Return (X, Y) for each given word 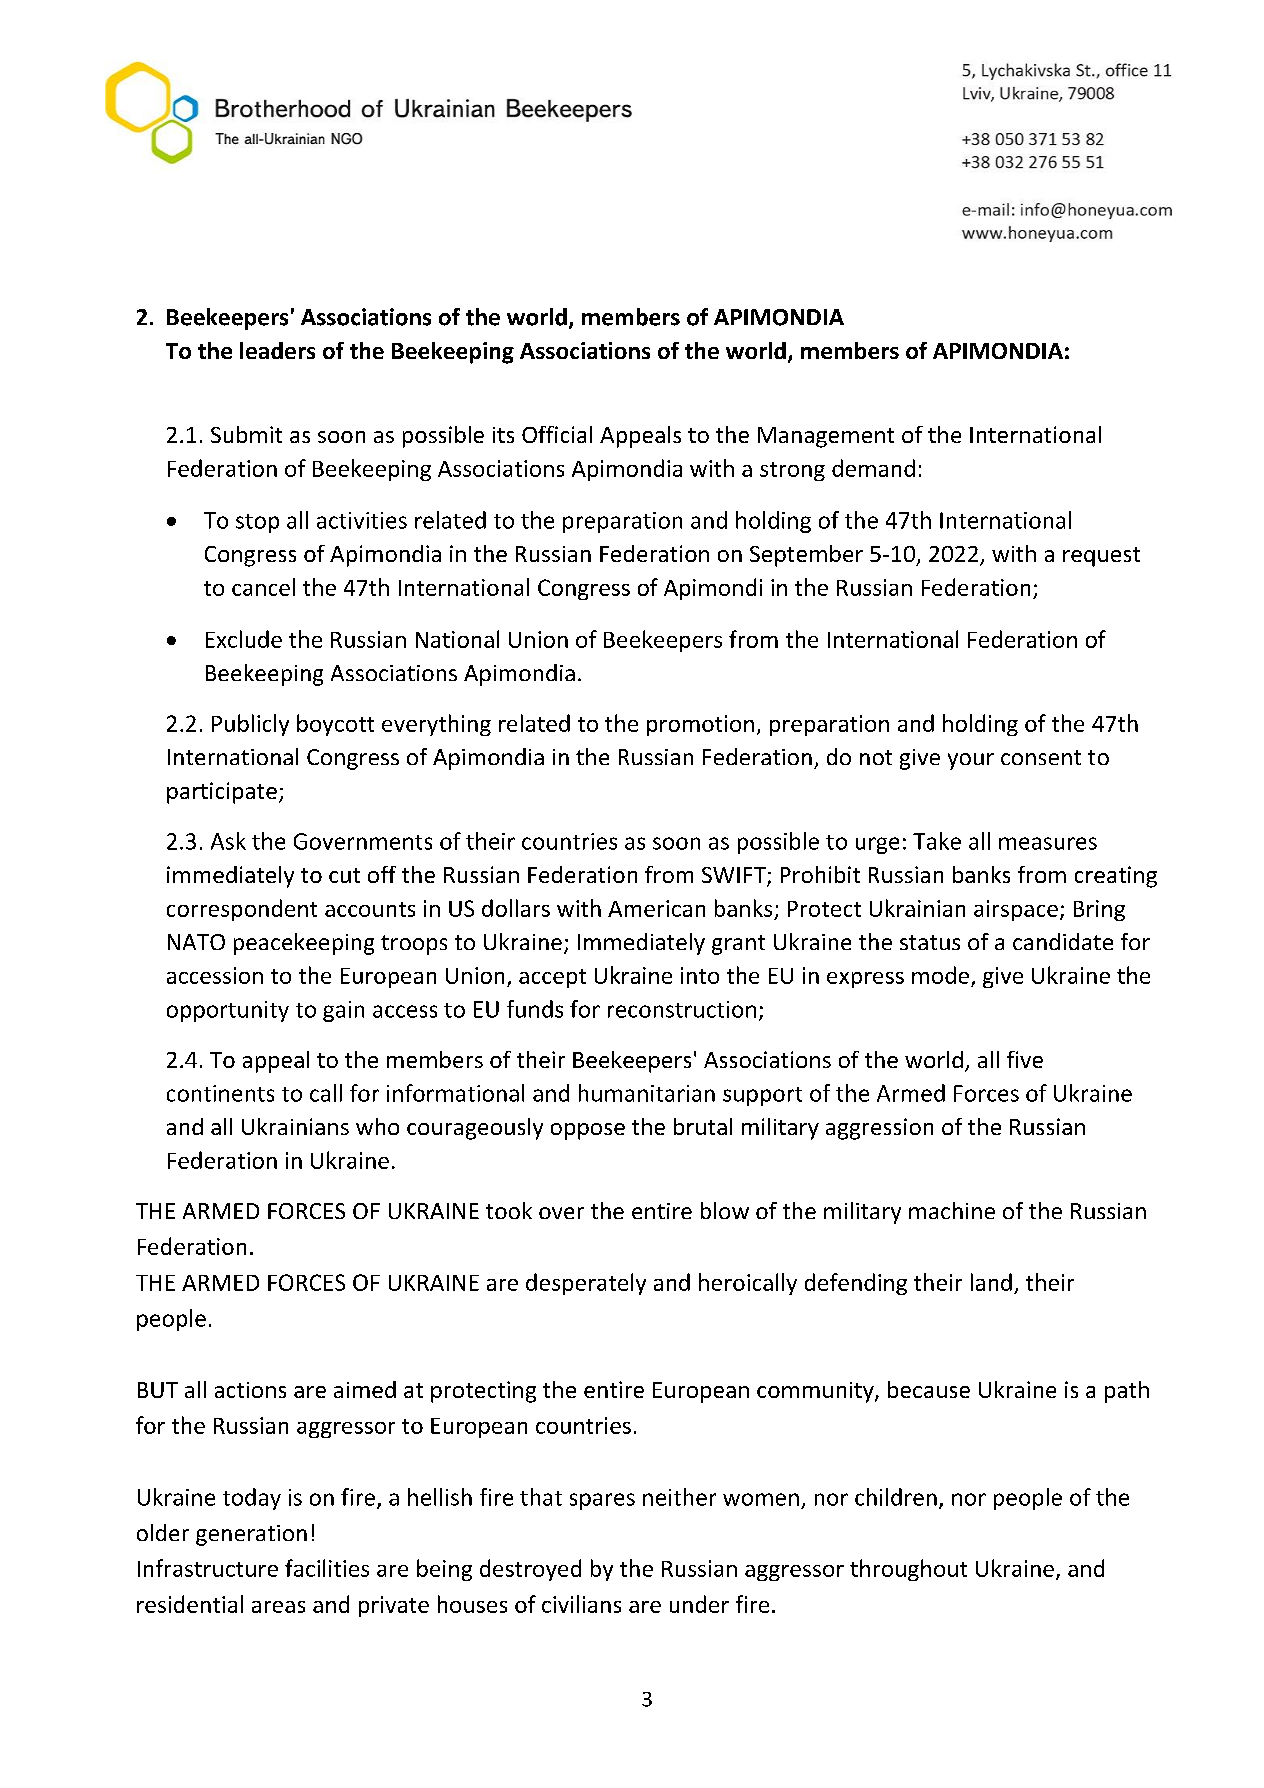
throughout (908, 1570)
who (377, 1126)
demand (873, 468)
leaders (277, 350)
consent (1041, 757)
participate (222, 793)
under (699, 1604)
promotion (700, 725)
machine (952, 1210)
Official (557, 434)
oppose (588, 1131)
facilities (327, 1568)
